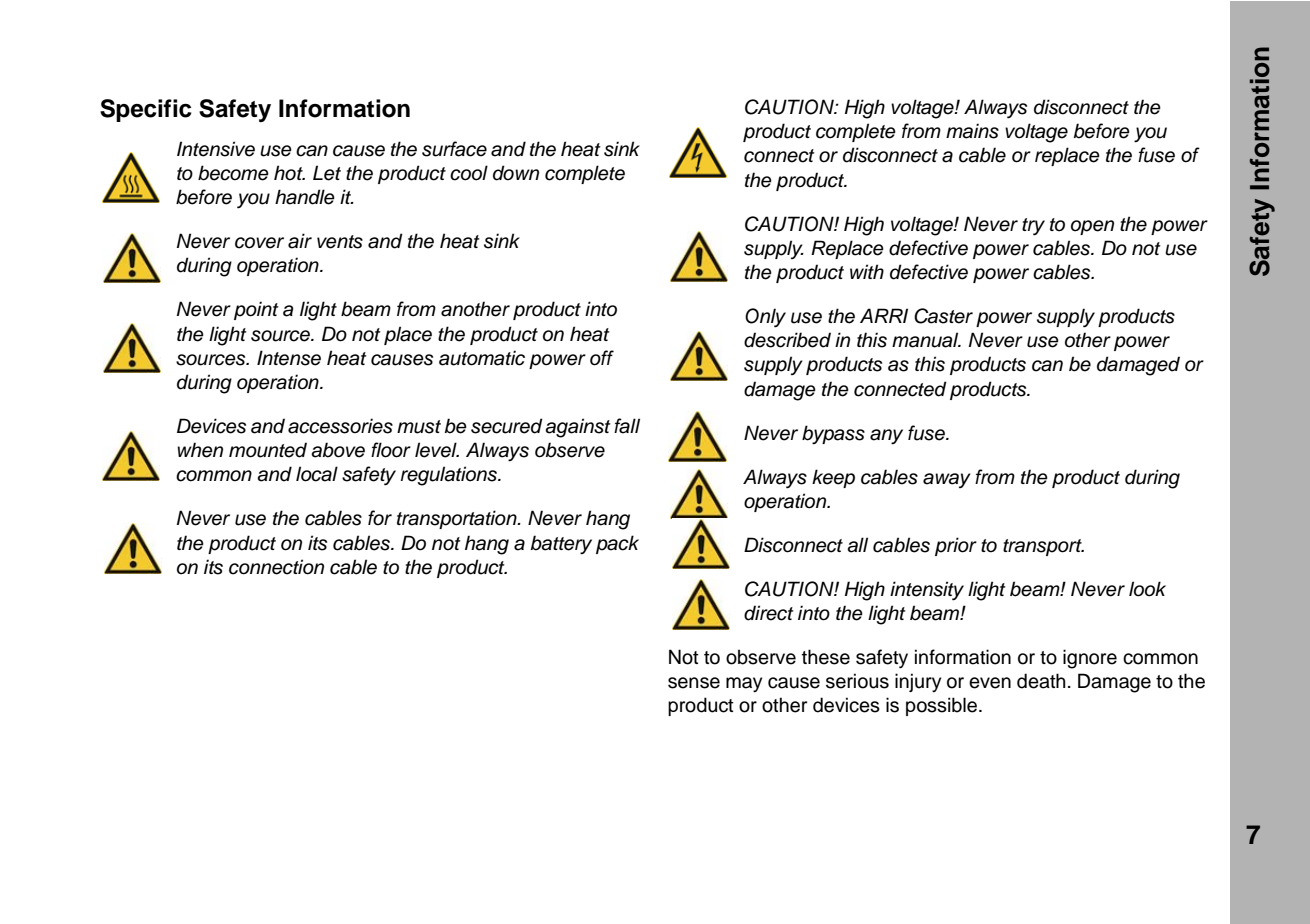 The height and width of the screenshot is (924, 1310). Describe the element at coordinates (694, 683) in the screenshot. I see `sense` at that location.
